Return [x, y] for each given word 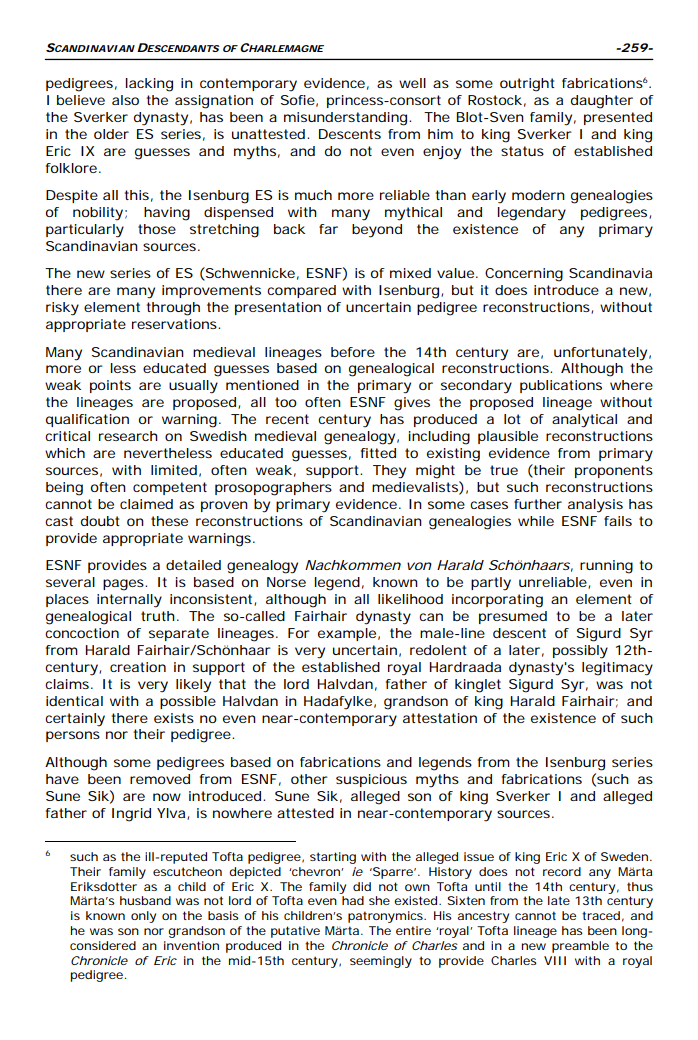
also [125, 100]
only [143, 917]
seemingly [381, 962]
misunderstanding [347, 119]
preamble [580, 947]
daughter [602, 102]
